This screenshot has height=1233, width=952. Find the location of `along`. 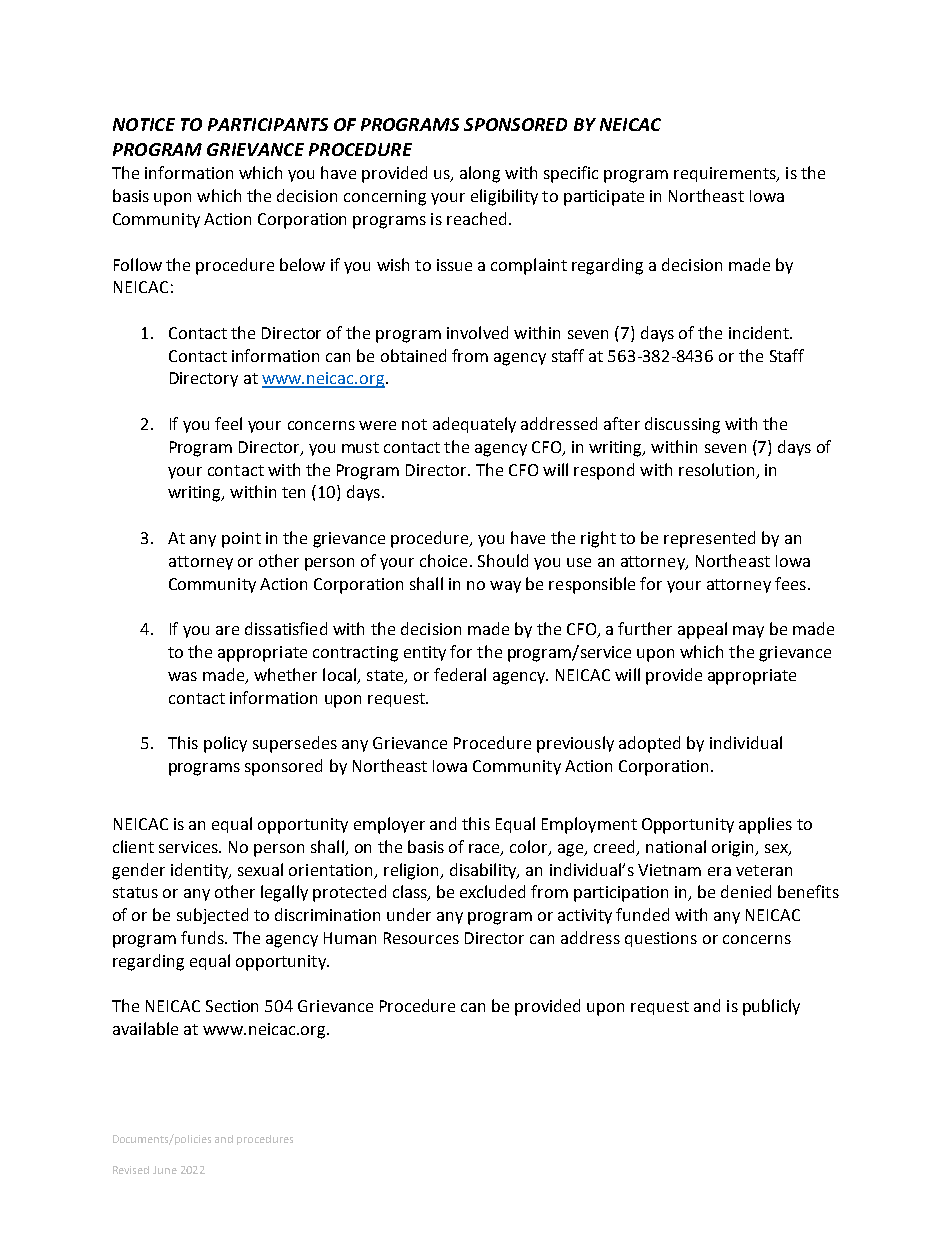

along is located at coordinates (480, 174).
